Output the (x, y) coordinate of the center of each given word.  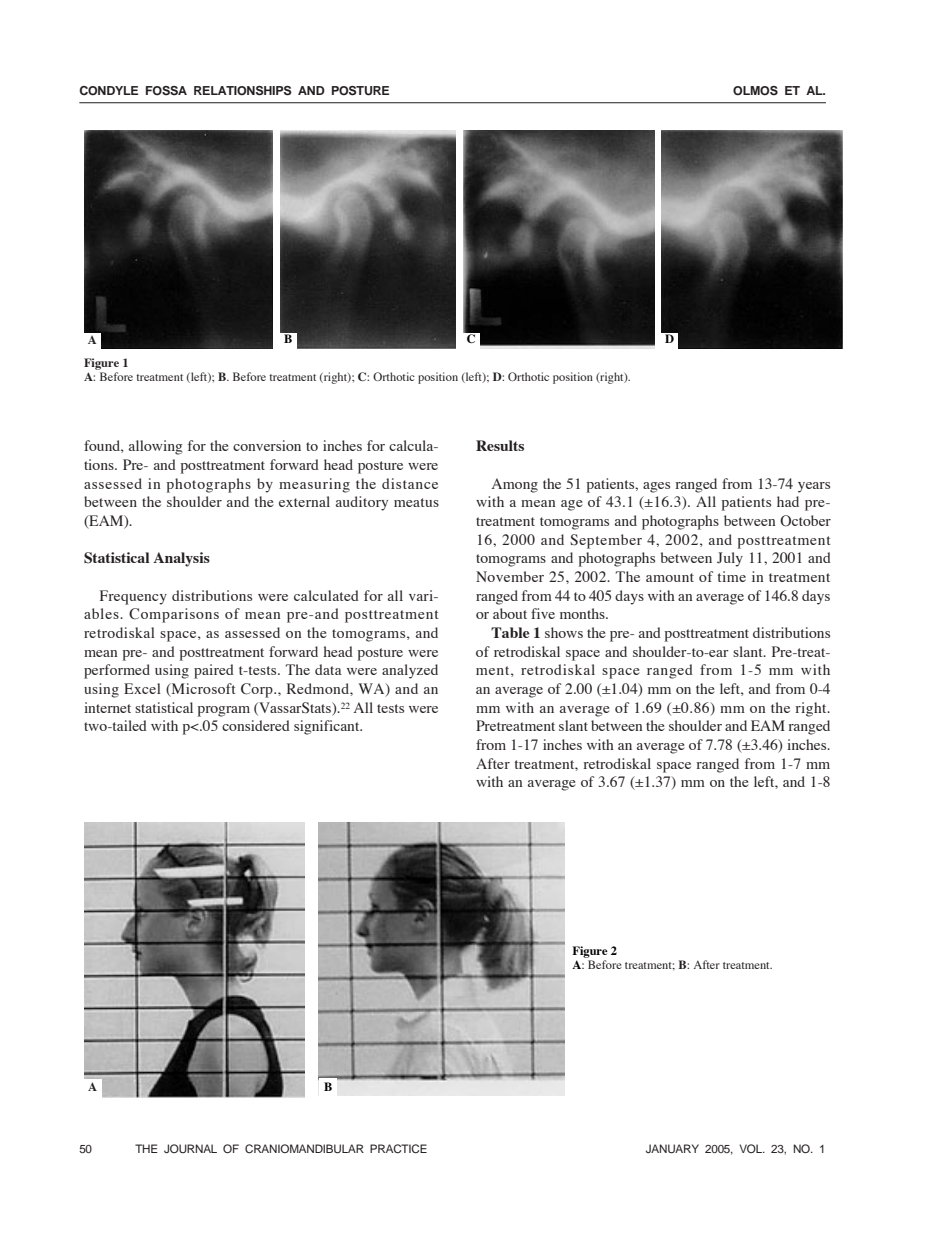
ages (656, 487)
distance (410, 483)
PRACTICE (398, 1148)
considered (256, 725)
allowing (155, 447)
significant (328, 727)
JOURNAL (190, 1148)
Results (500, 445)
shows (564, 632)
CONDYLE (108, 91)
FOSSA (166, 91)
